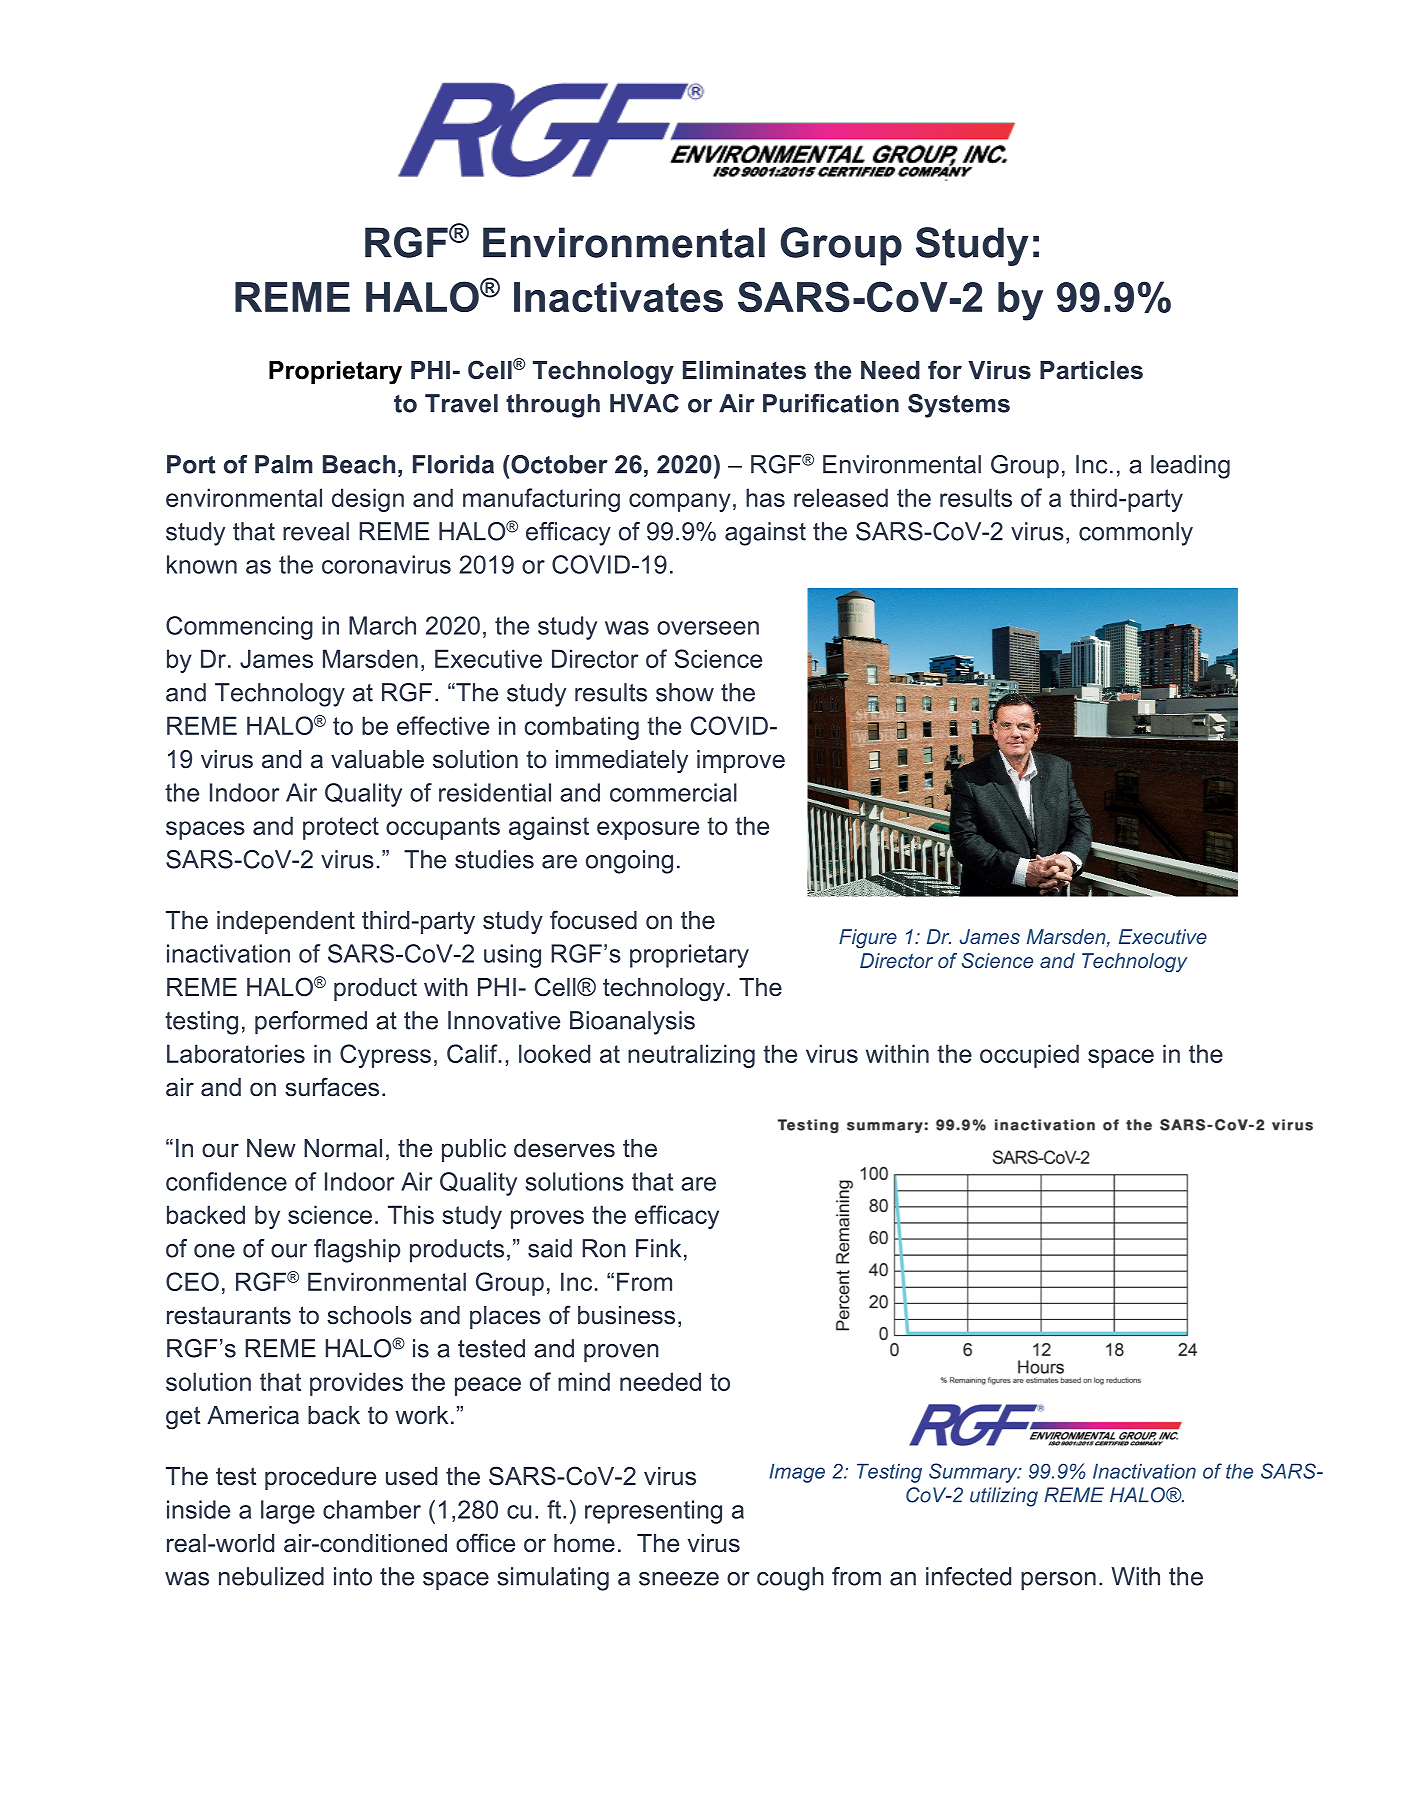 Image resolution: width=1405 pixels, height=1818 pixels. I want to click on commonly, so click(1136, 534).
